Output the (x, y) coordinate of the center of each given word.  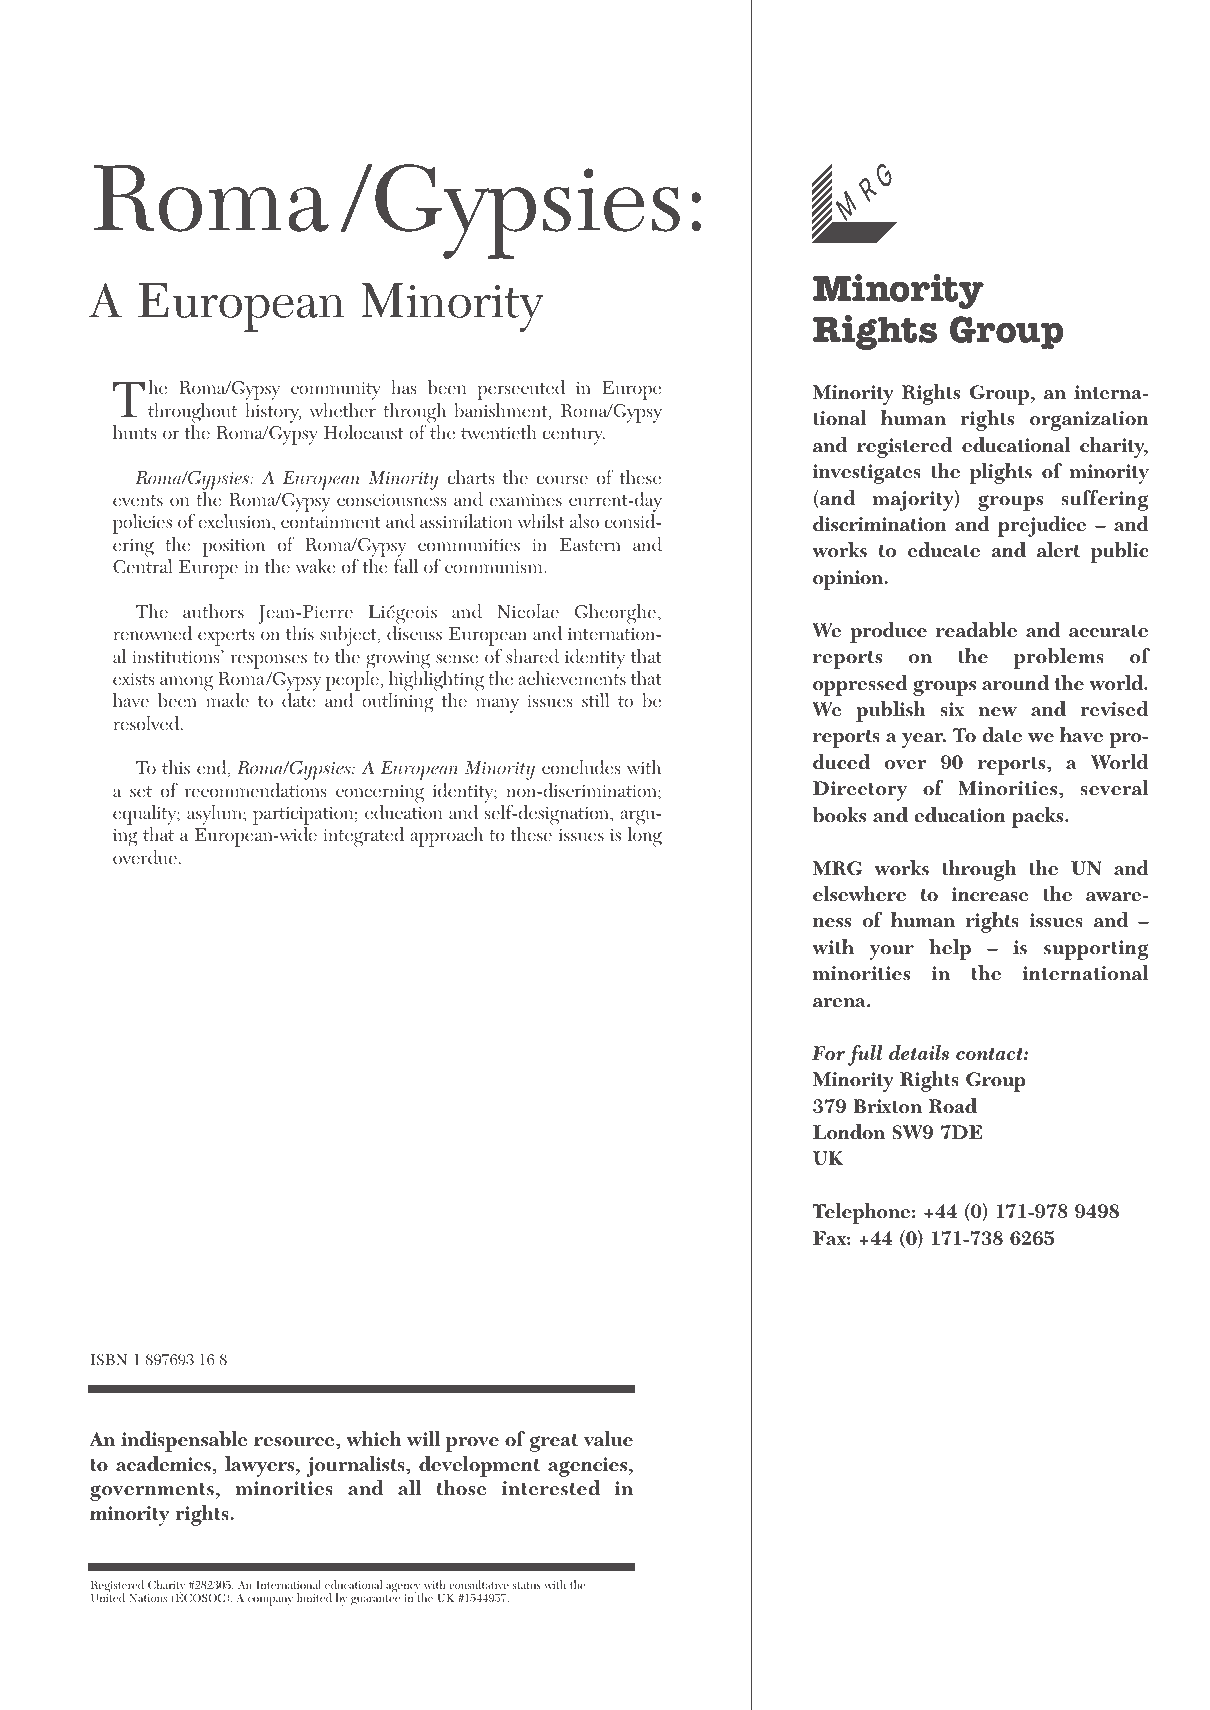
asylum (215, 814)
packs (1039, 817)
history (273, 412)
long (645, 836)
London (849, 1132)
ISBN (109, 1359)
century (574, 436)
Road (952, 1106)
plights (1001, 473)
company (270, 1601)
